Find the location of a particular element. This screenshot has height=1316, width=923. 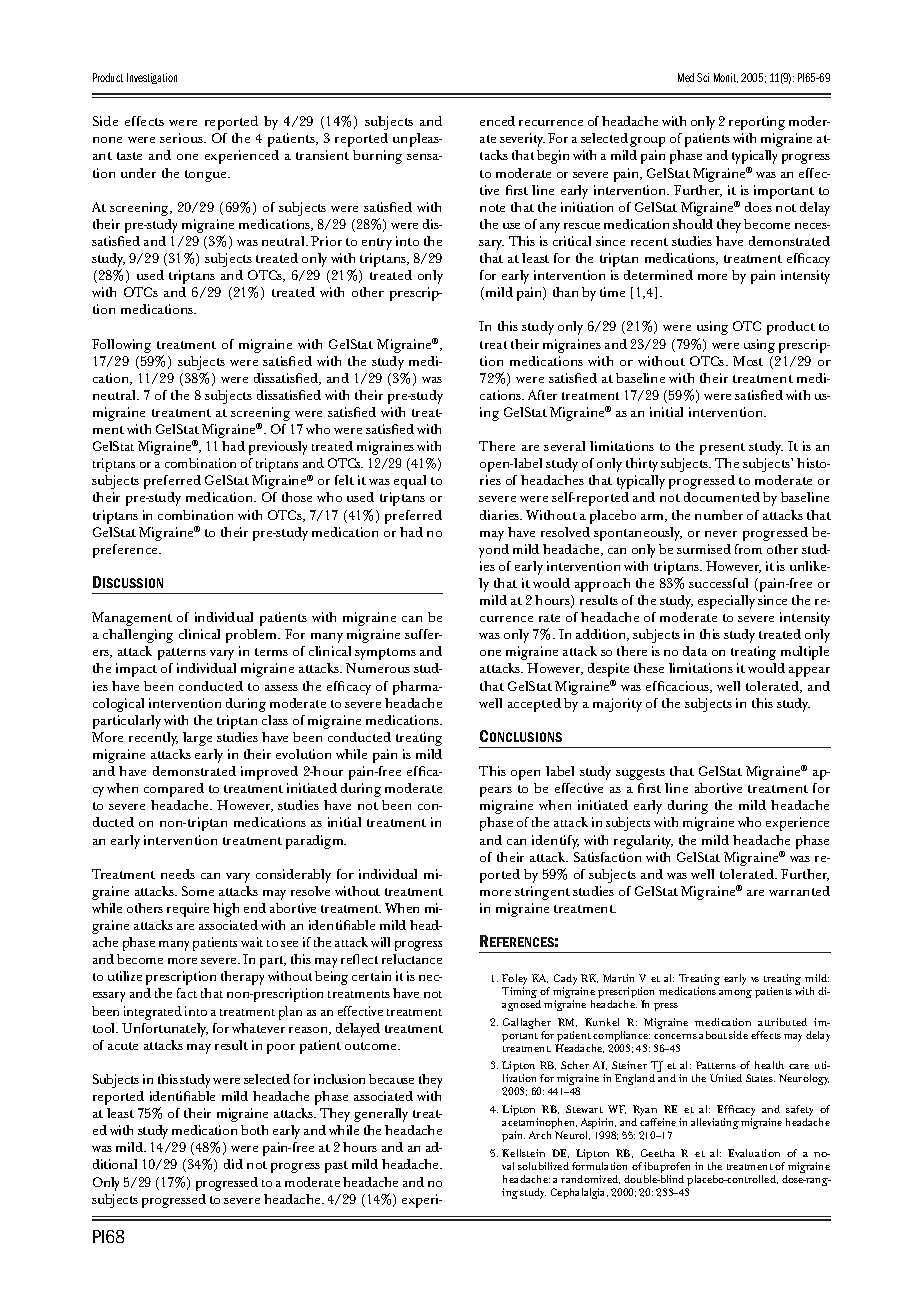

challenging is located at coordinates (138, 636).
